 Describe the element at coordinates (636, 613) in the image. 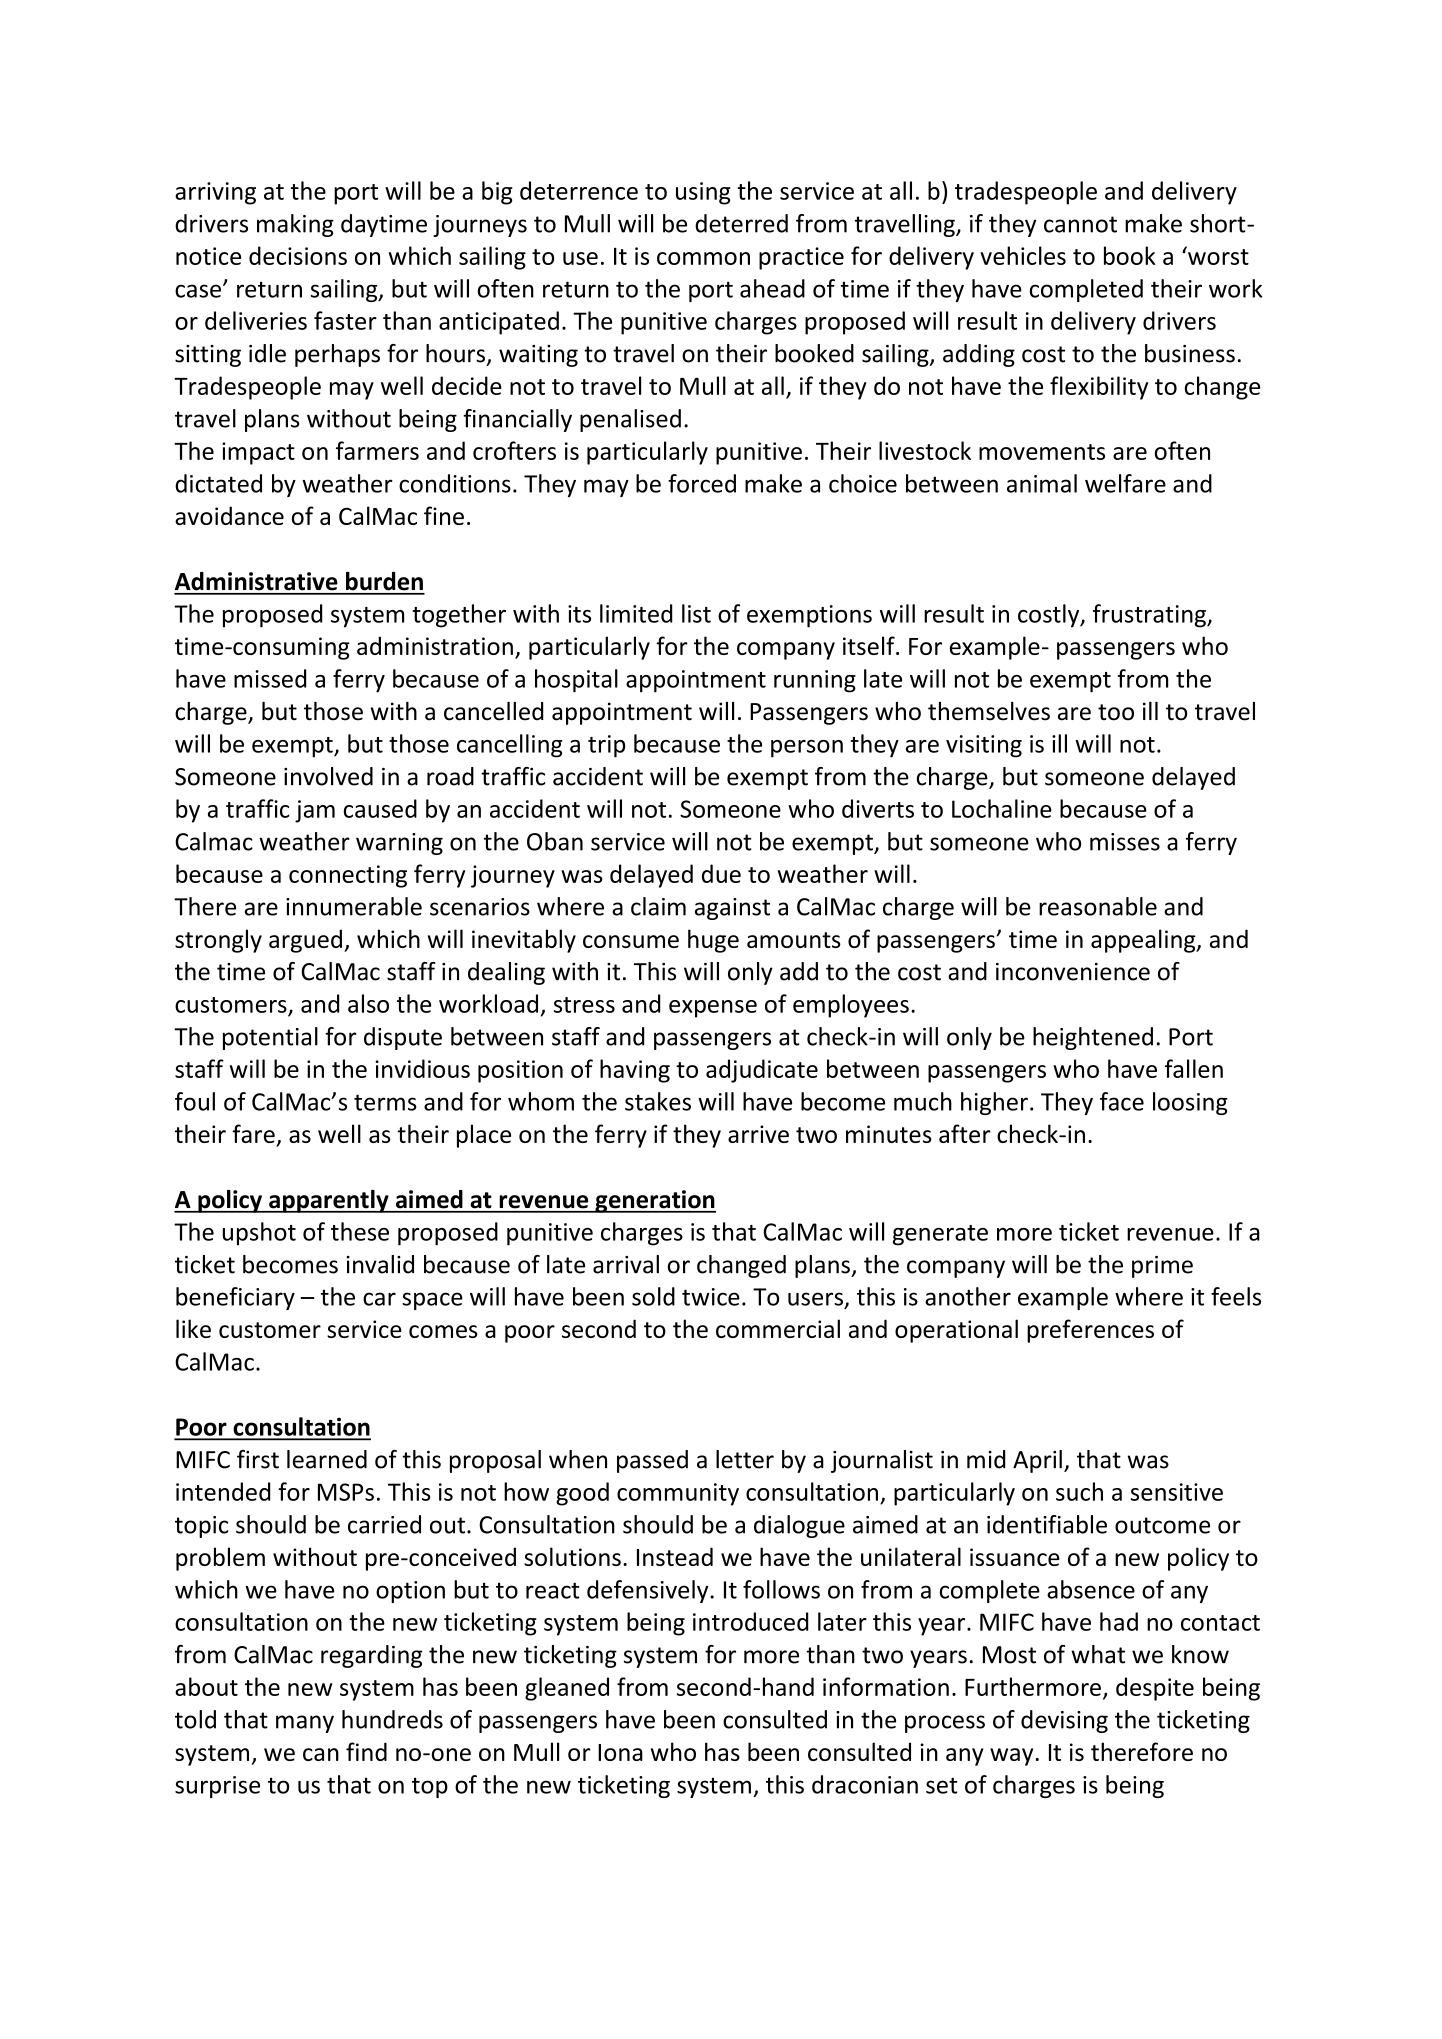

I see `limited` at that location.
